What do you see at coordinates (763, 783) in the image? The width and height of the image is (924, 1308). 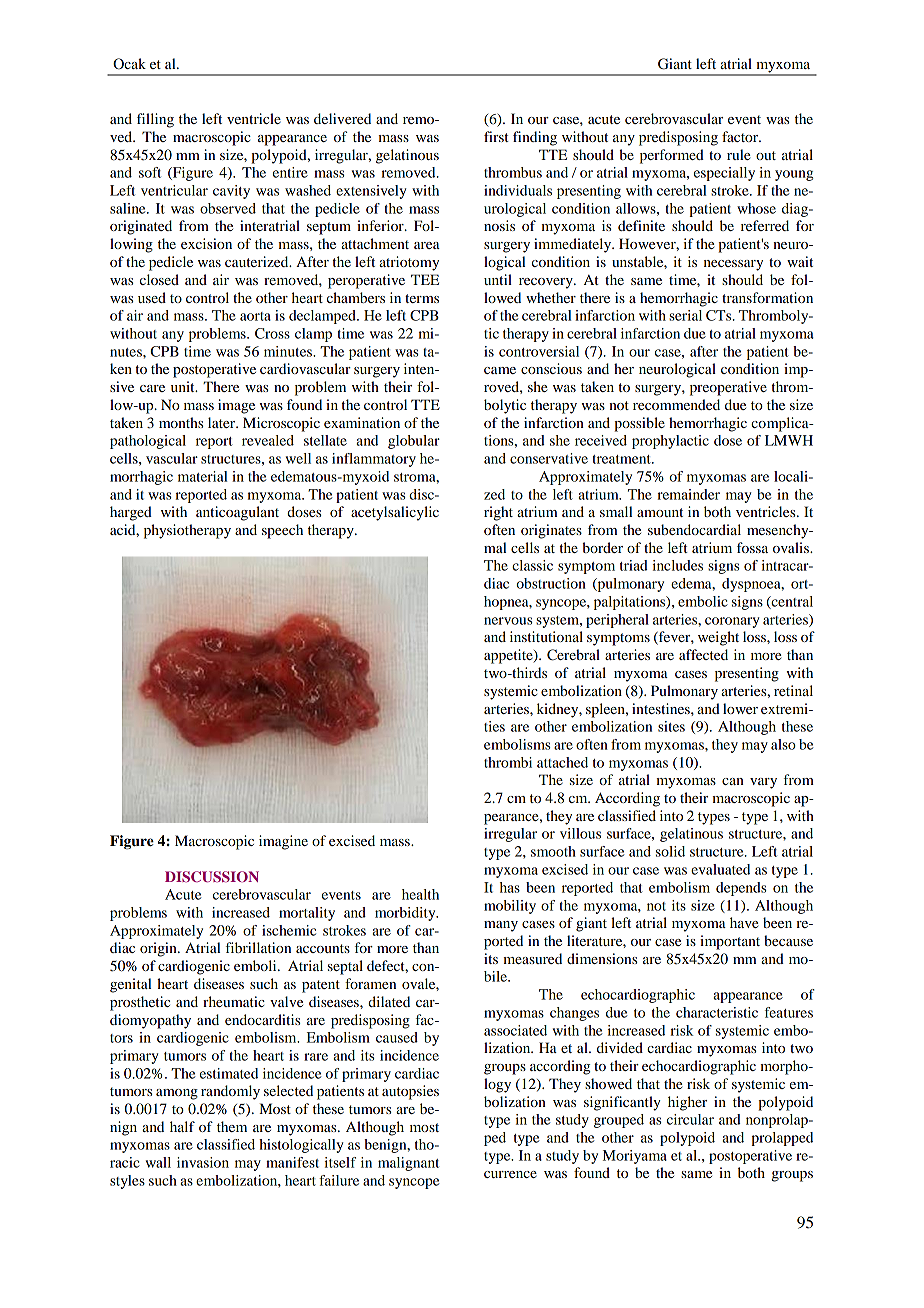 I see `vary` at bounding box center [763, 783].
